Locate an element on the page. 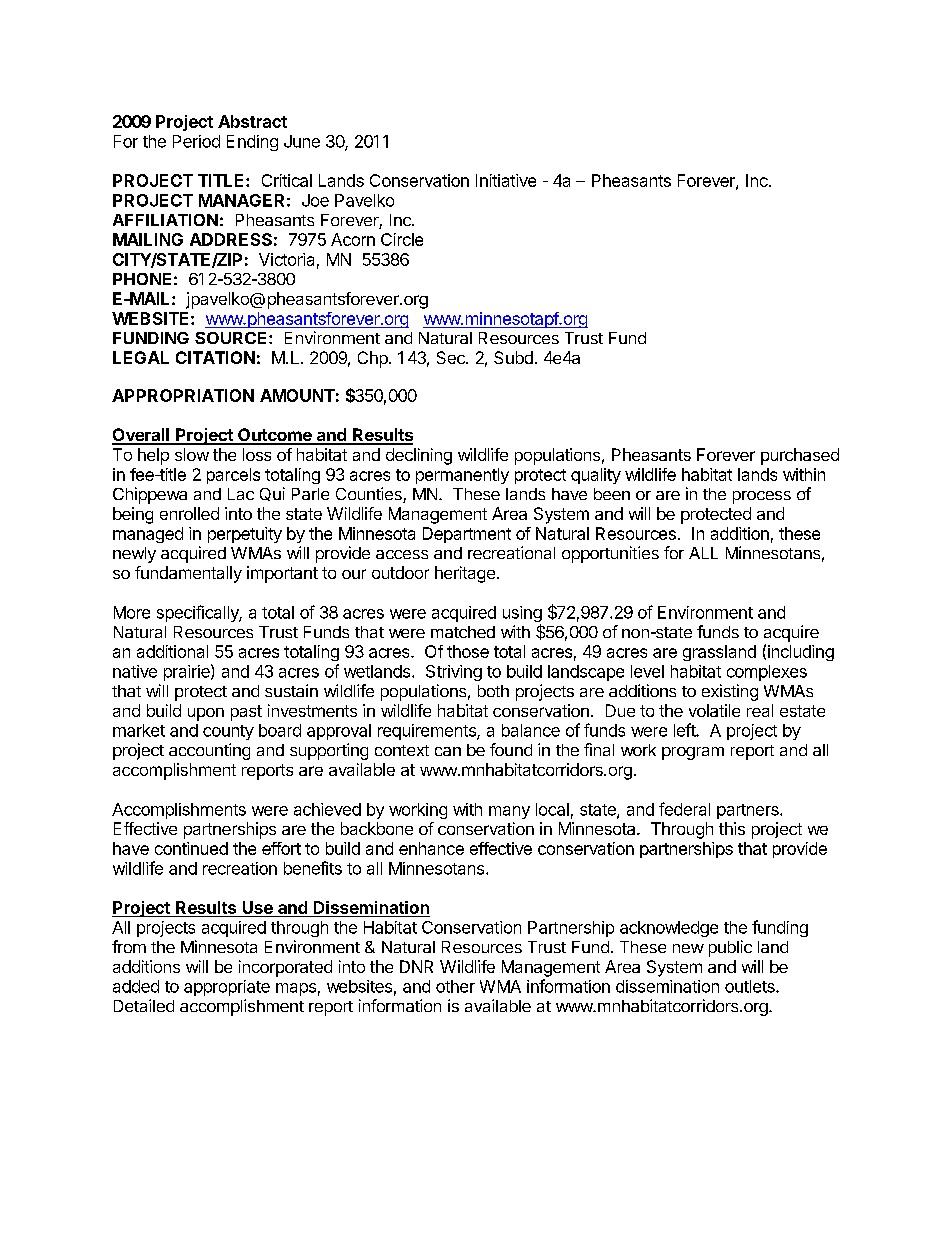  program is located at coordinates (693, 753).
